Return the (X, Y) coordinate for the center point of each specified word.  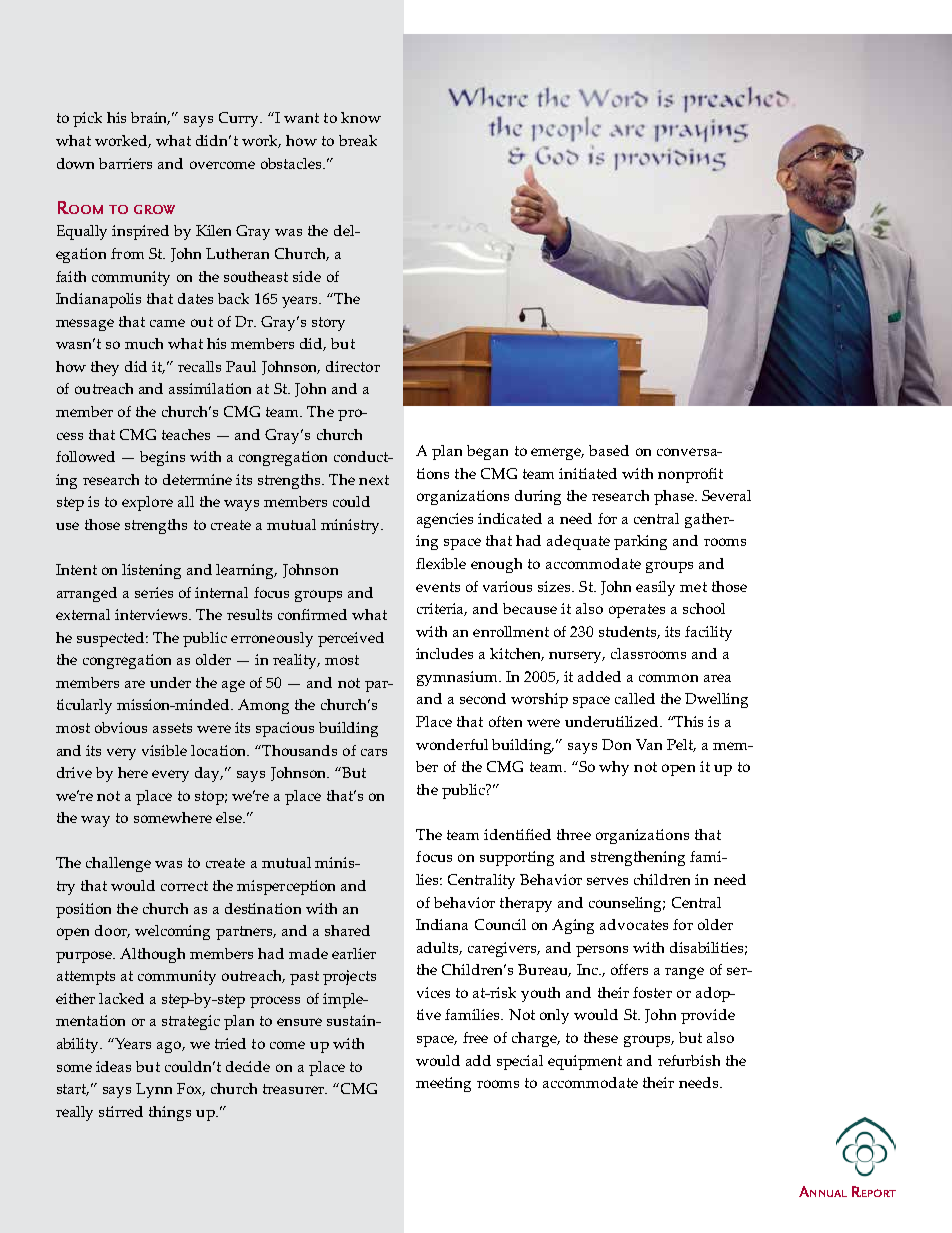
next (374, 480)
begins (162, 458)
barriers (125, 163)
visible (164, 750)
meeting (443, 1084)
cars (374, 752)
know (361, 117)
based (609, 450)
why (614, 768)
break (358, 140)
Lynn (154, 1090)
